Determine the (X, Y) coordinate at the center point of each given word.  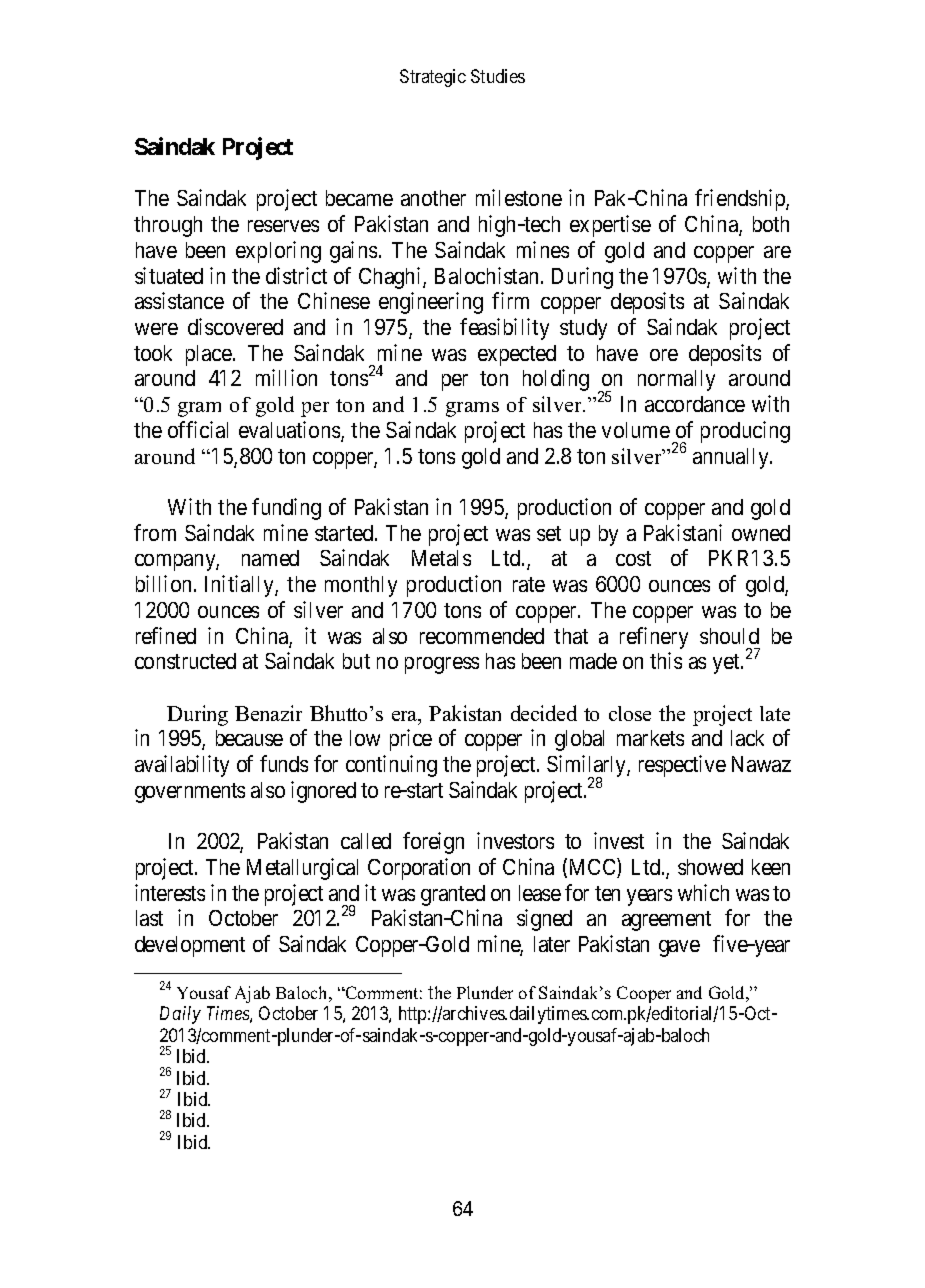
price (411, 740)
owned (761, 533)
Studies (498, 76)
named (270, 558)
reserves (283, 226)
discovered (235, 326)
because (249, 738)
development (190, 946)
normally (676, 380)
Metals (441, 558)
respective (682, 766)
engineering (431, 303)
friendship (741, 200)
